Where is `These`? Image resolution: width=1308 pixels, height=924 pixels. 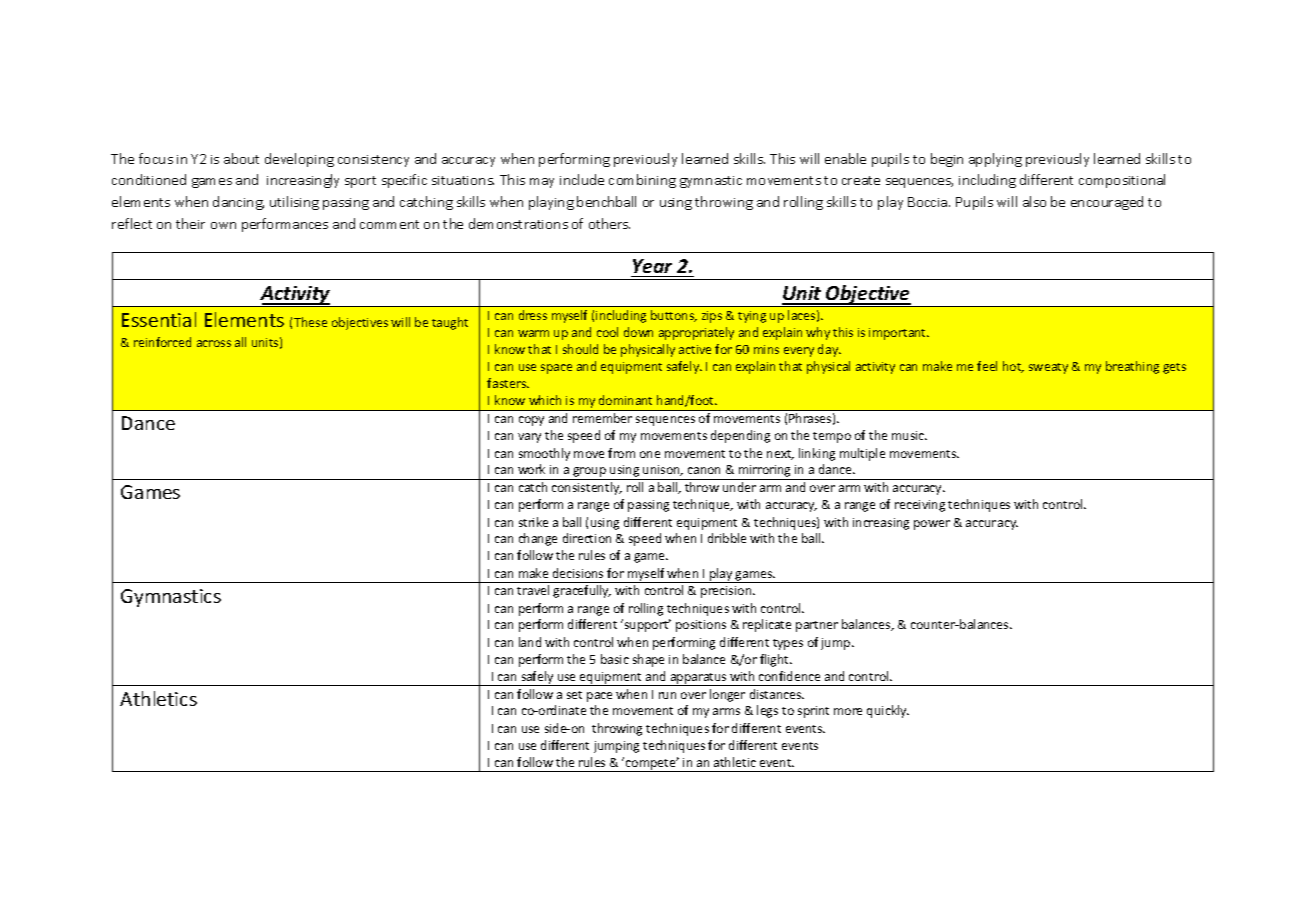
These is located at coordinates (310, 322).
